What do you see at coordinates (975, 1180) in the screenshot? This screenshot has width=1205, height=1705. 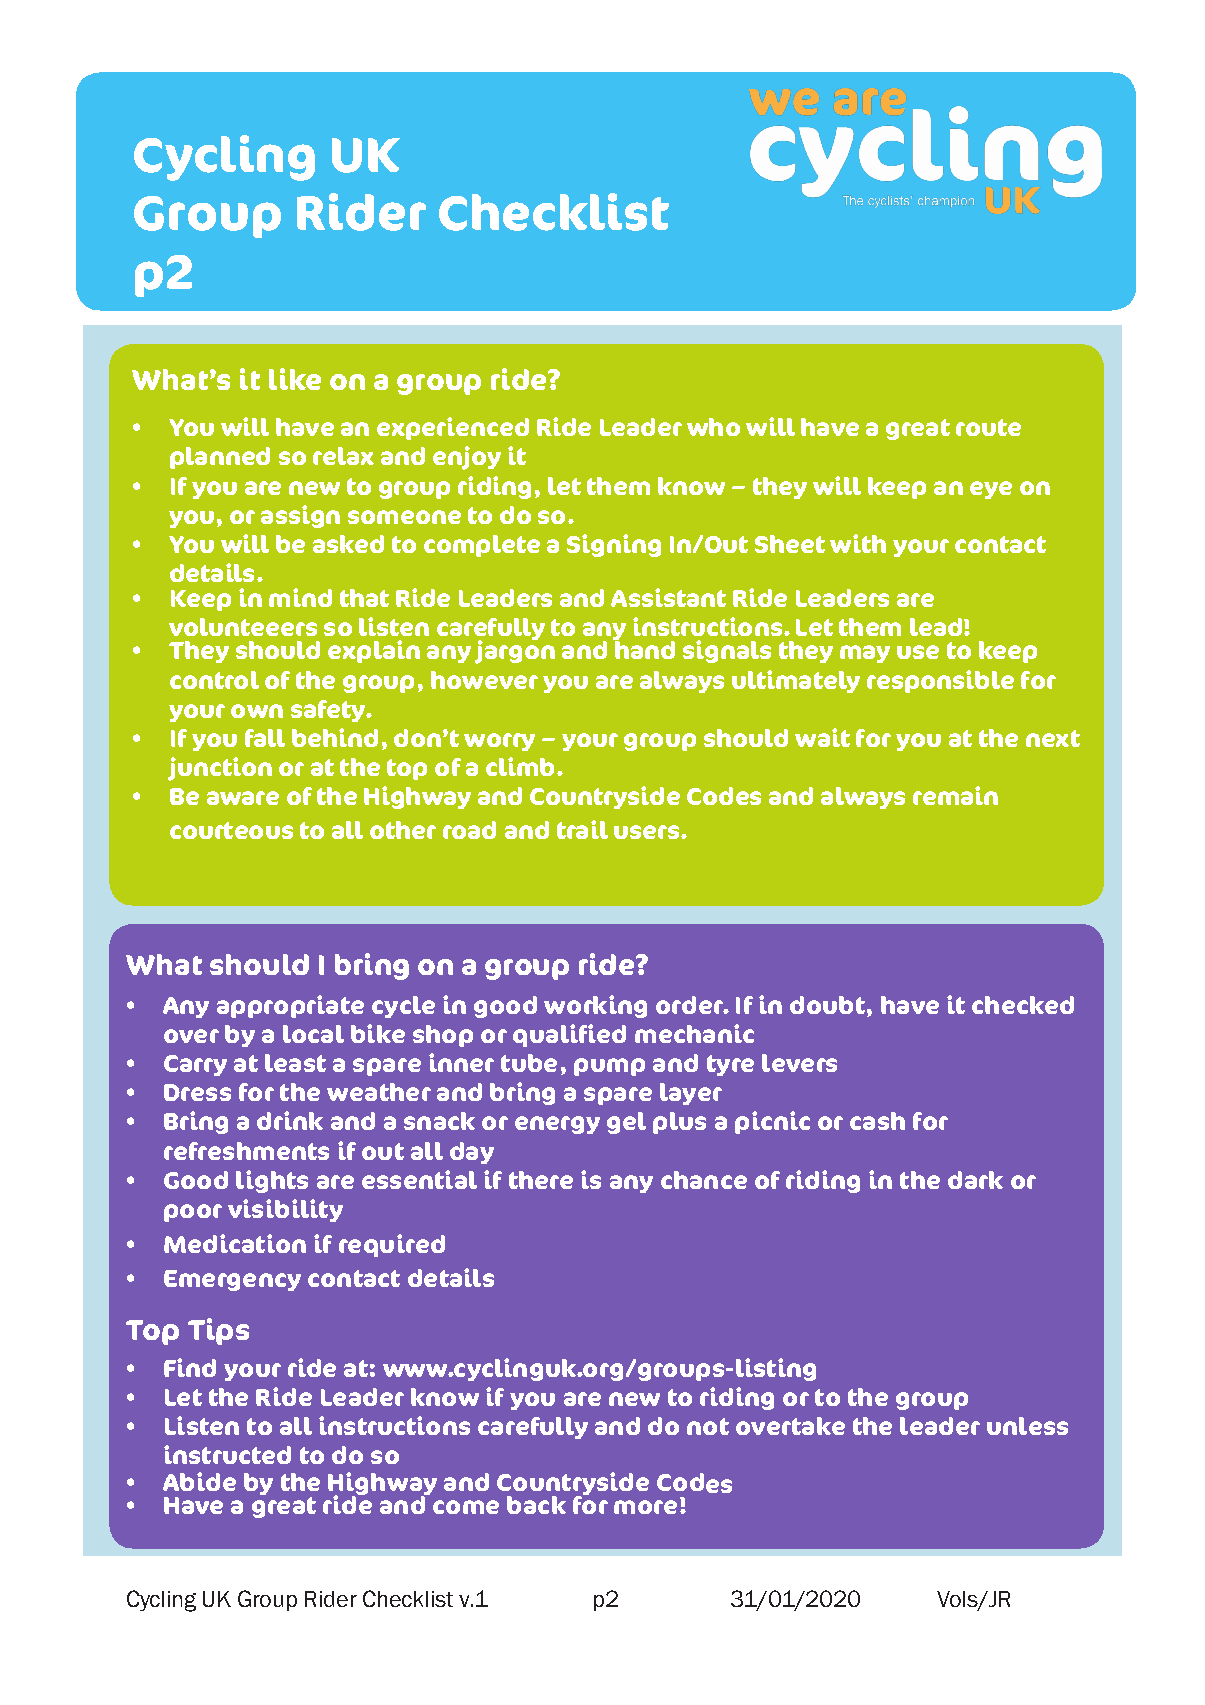 I see `dark` at bounding box center [975, 1180].
